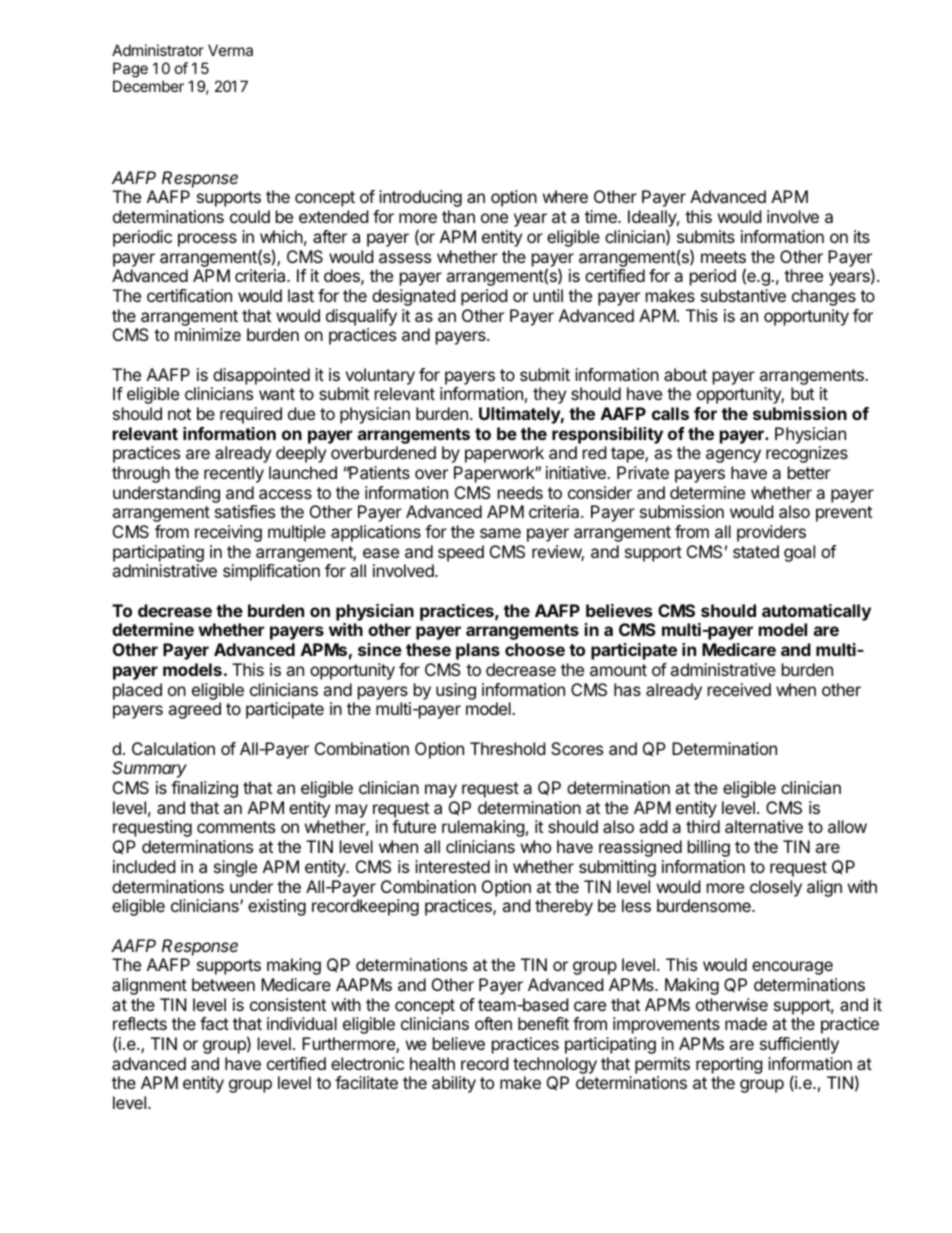  Describe the element at coordinates (420, 198) in the screenshot. I see `introducing` at that location.
